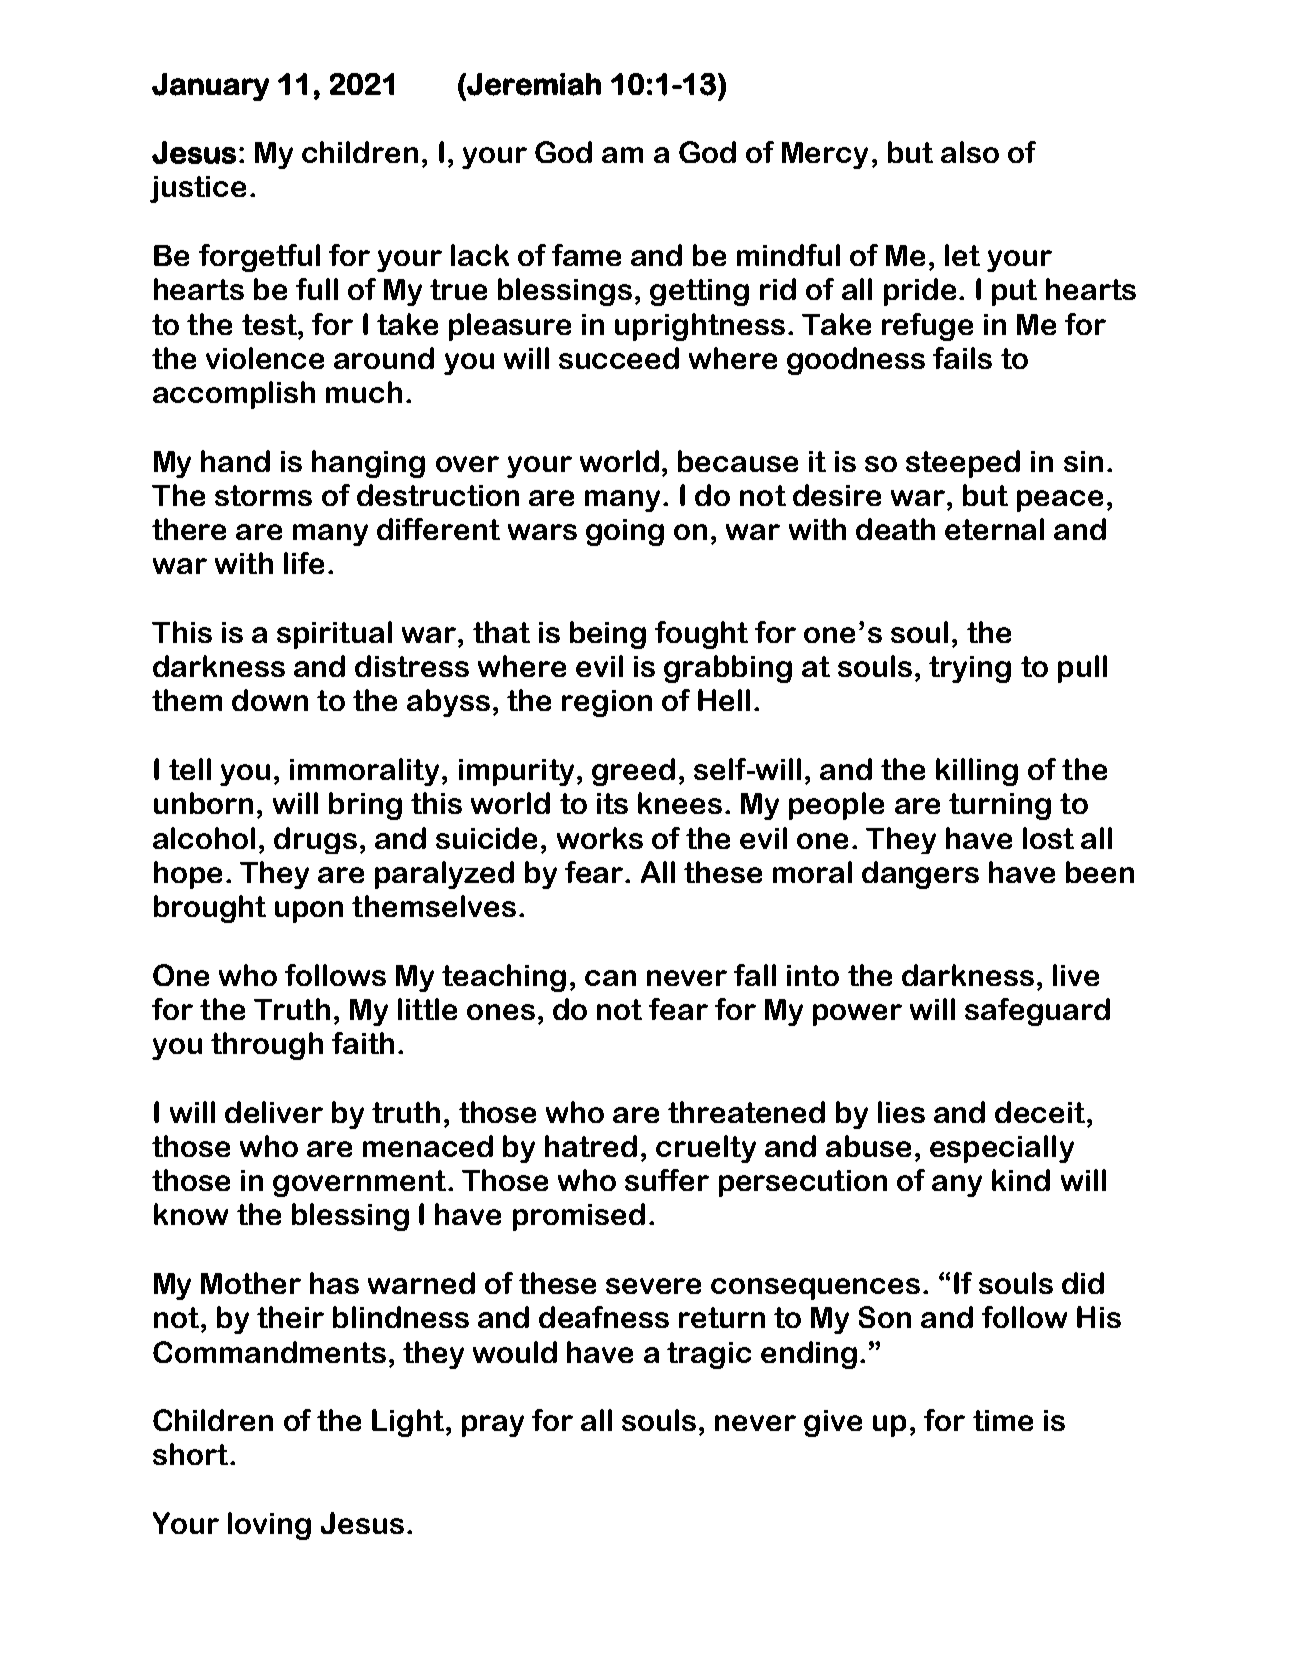  I want to click on can, so click(610, 978).
